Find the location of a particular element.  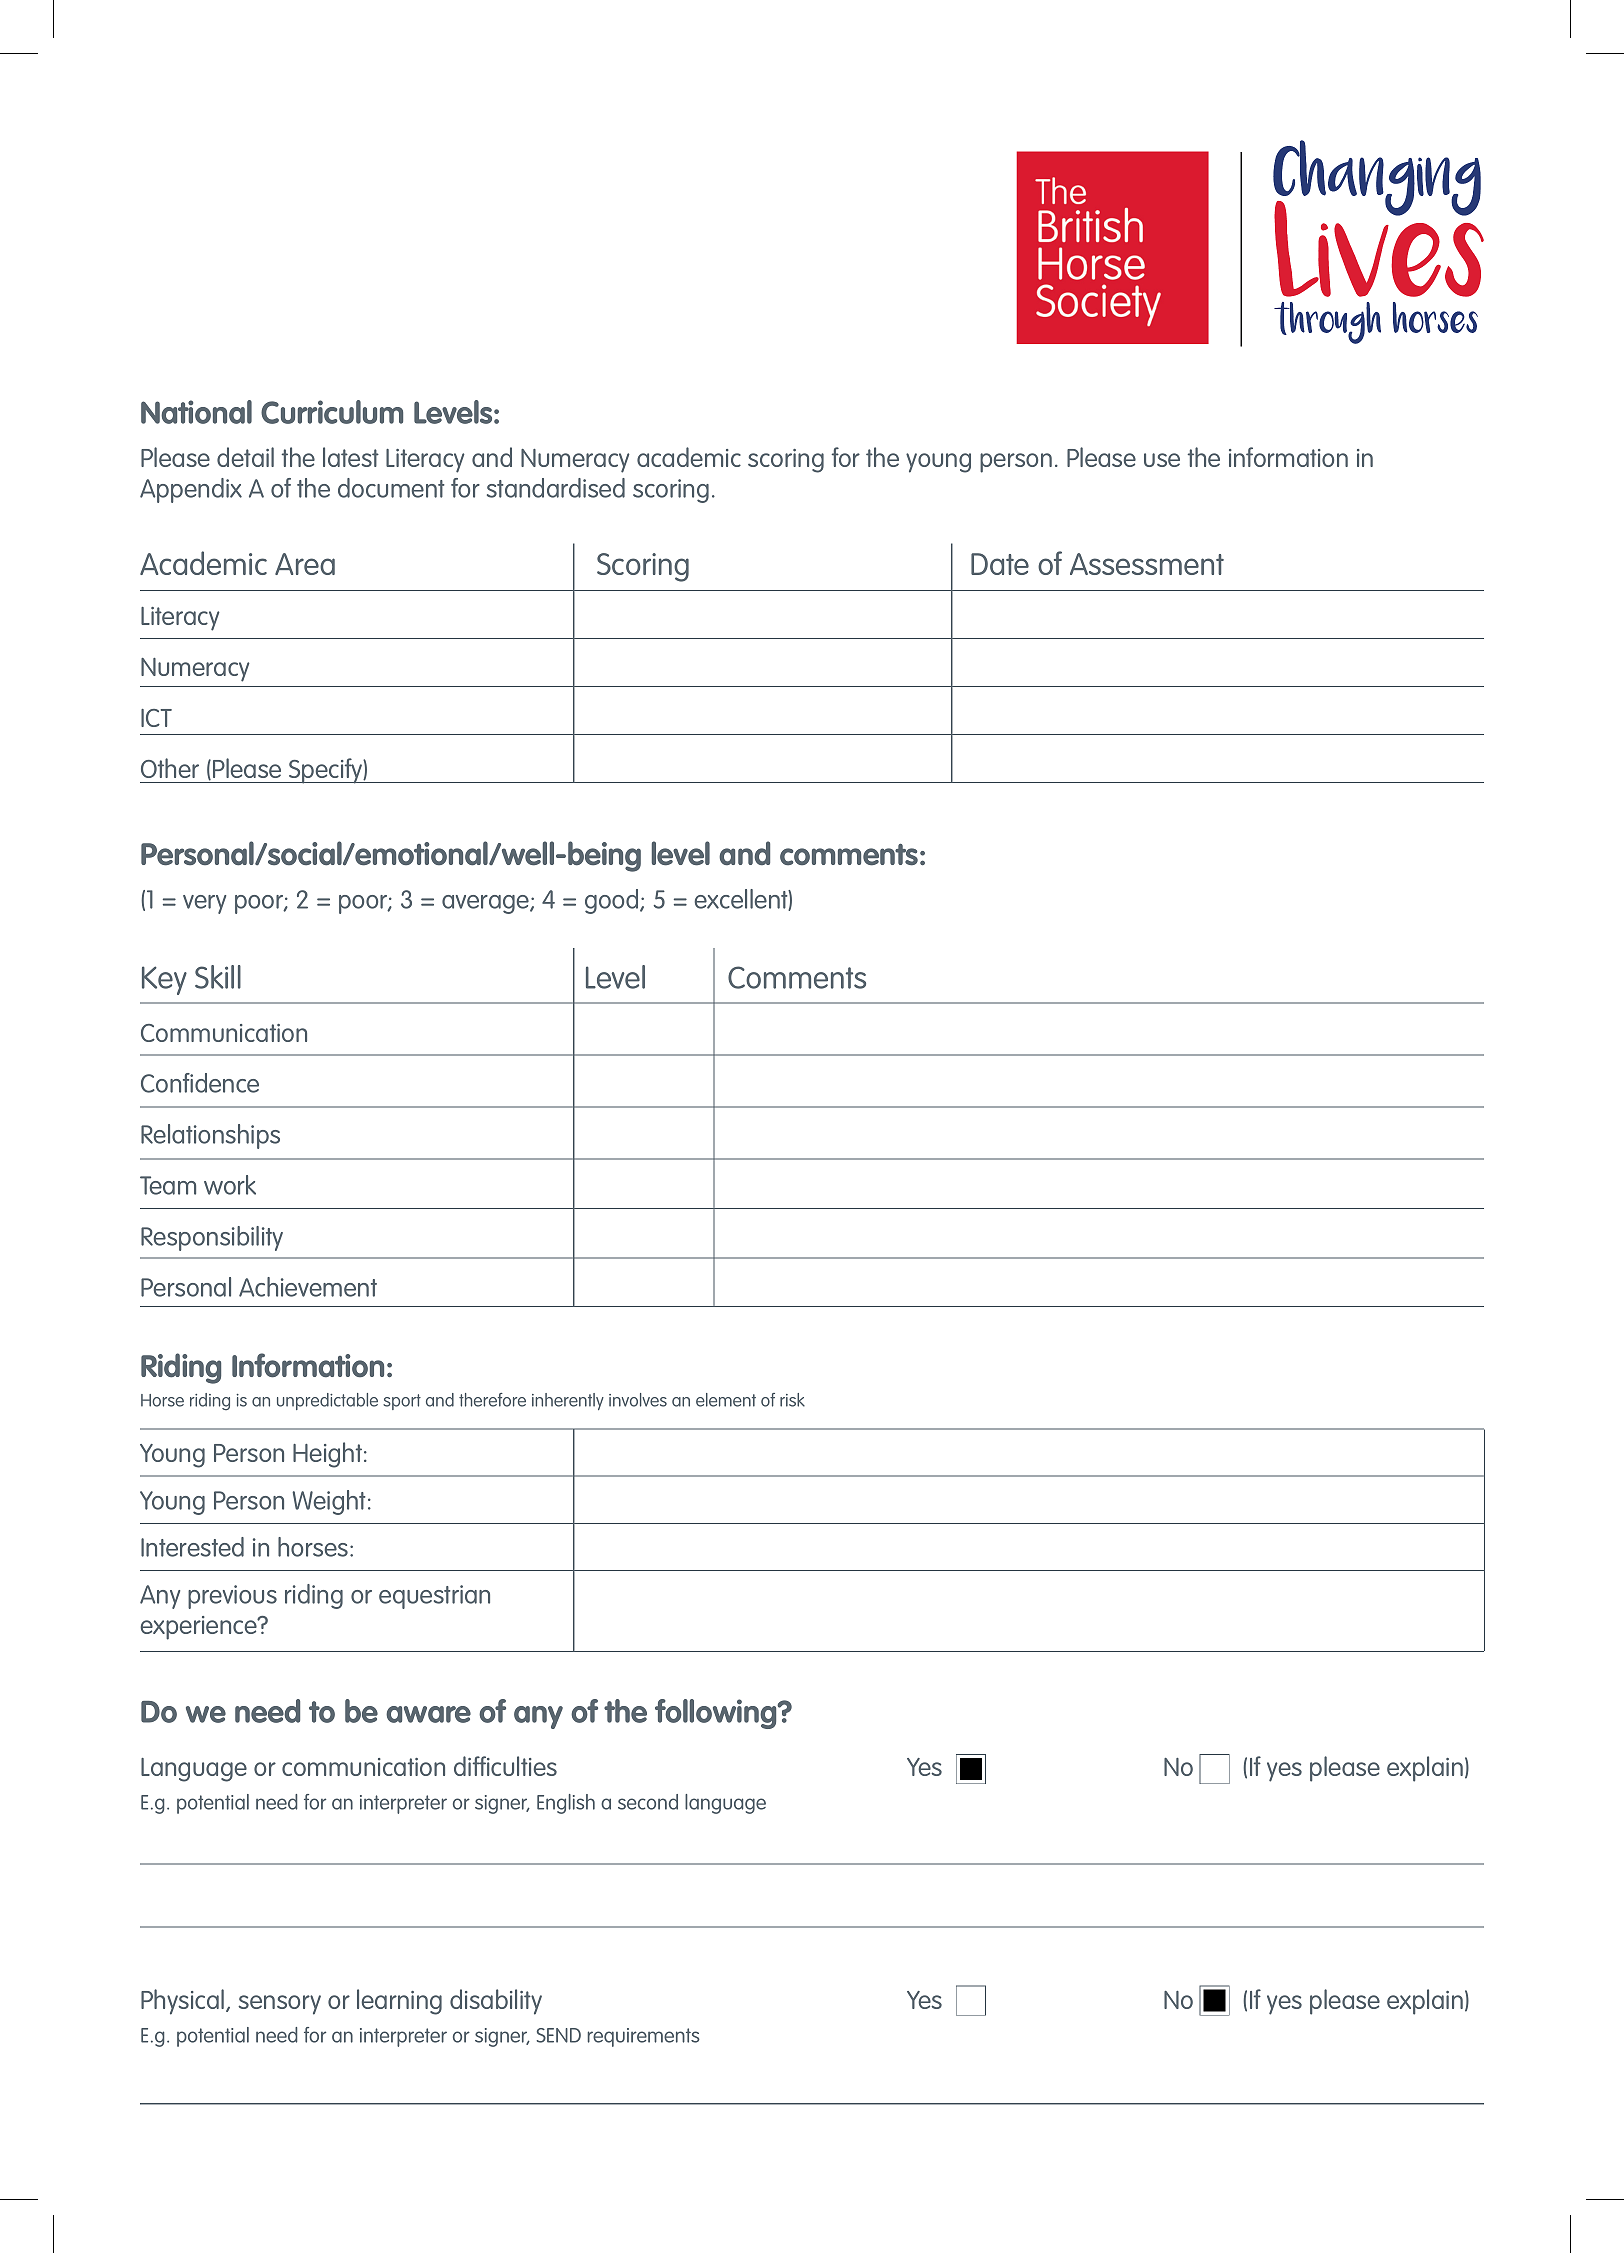

involves is located at coordinates (638, 1400).
